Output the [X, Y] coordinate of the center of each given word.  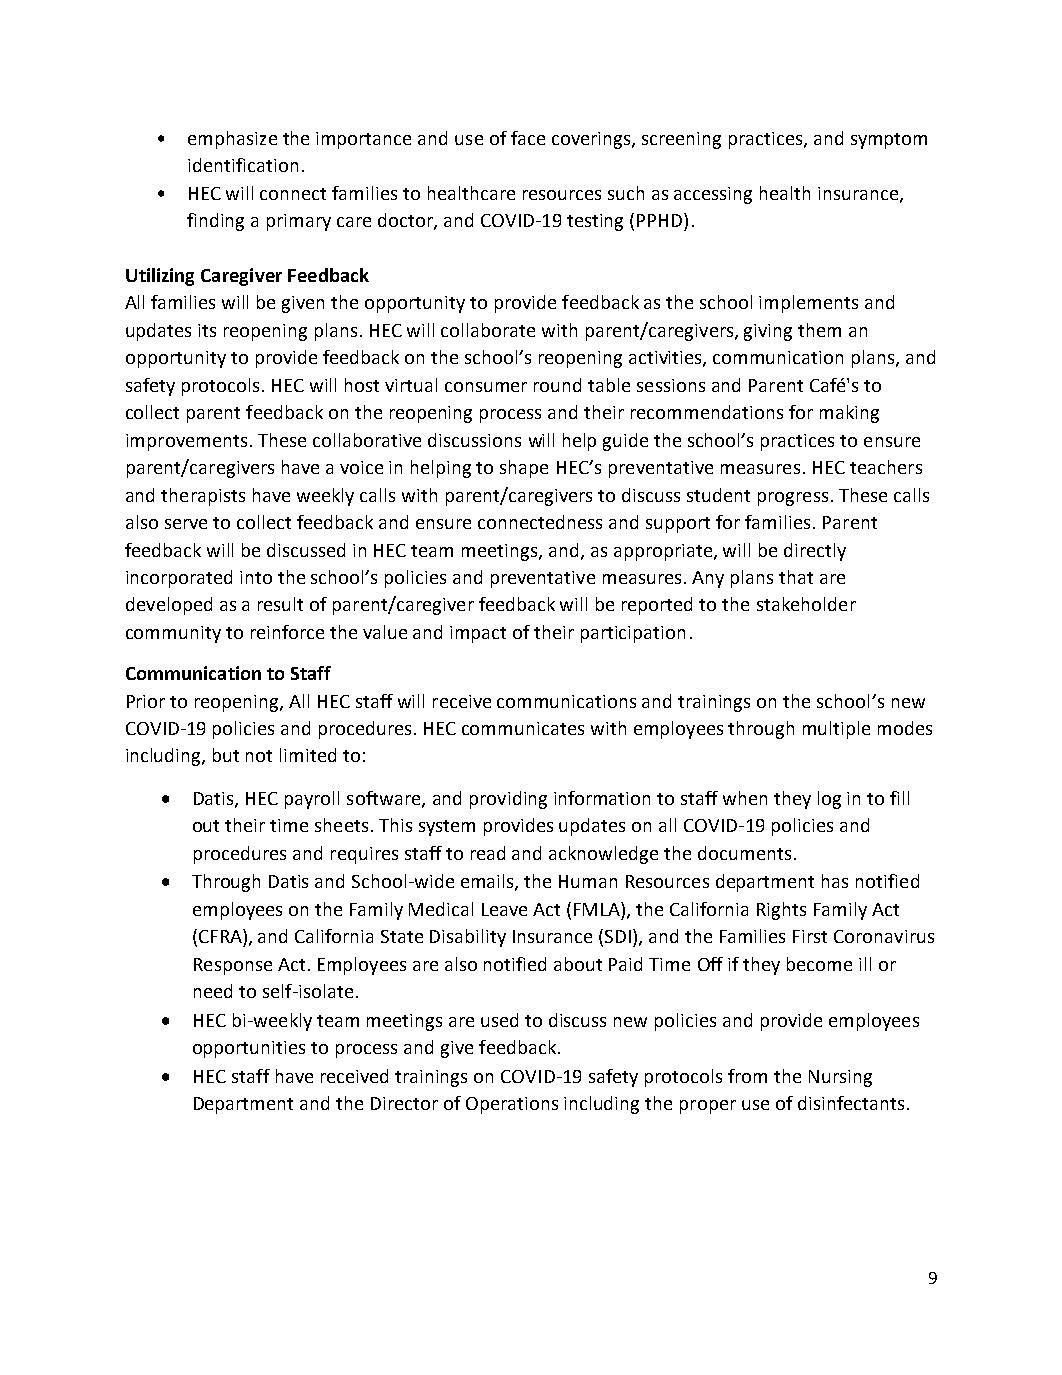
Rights [781, 911]
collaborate [488, 330]
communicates [523, 728]
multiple [836, 730]
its [207, 330]
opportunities [249, 1049]
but [226, 755]
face [528, 138]
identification [243, 165]
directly [815, 552]
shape [524, 469]
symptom [889, 141]
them [819, 330]
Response [233, 966]
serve [186, 524]
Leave [504, 909]
